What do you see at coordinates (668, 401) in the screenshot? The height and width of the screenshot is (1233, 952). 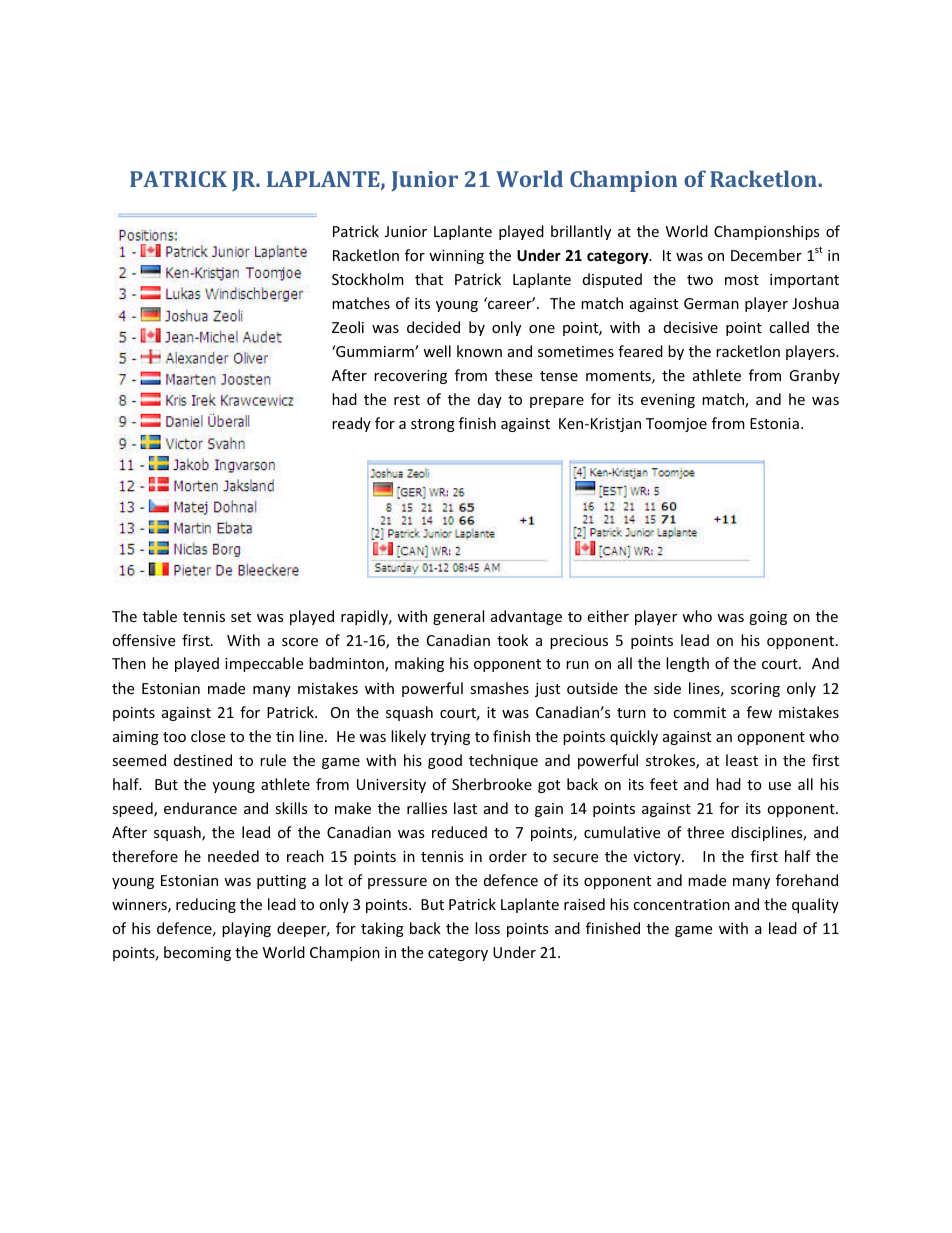 I see `evening` at bounding box center [668, 401].
